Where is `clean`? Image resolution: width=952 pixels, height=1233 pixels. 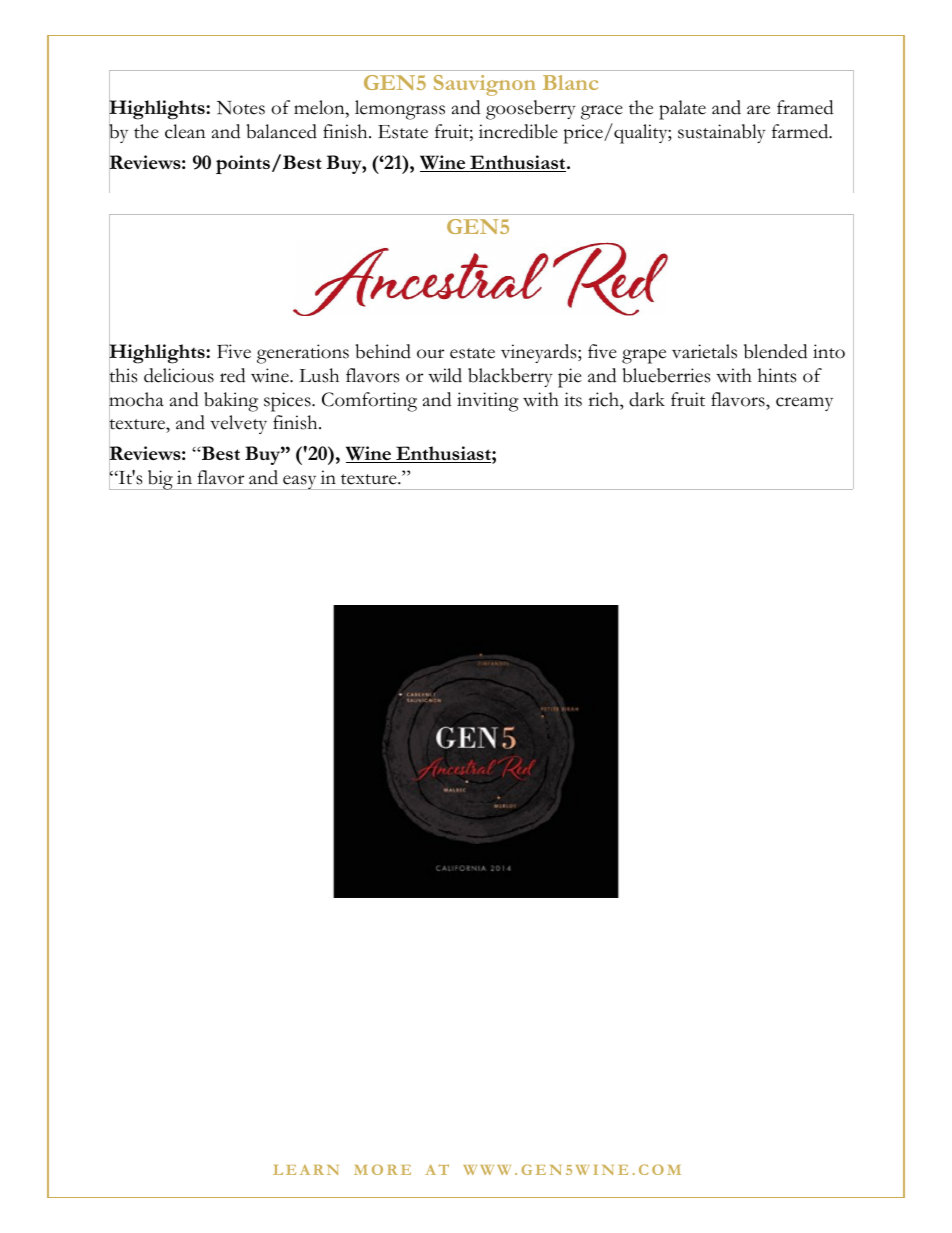
clean is located at coordinates (185, 131).
